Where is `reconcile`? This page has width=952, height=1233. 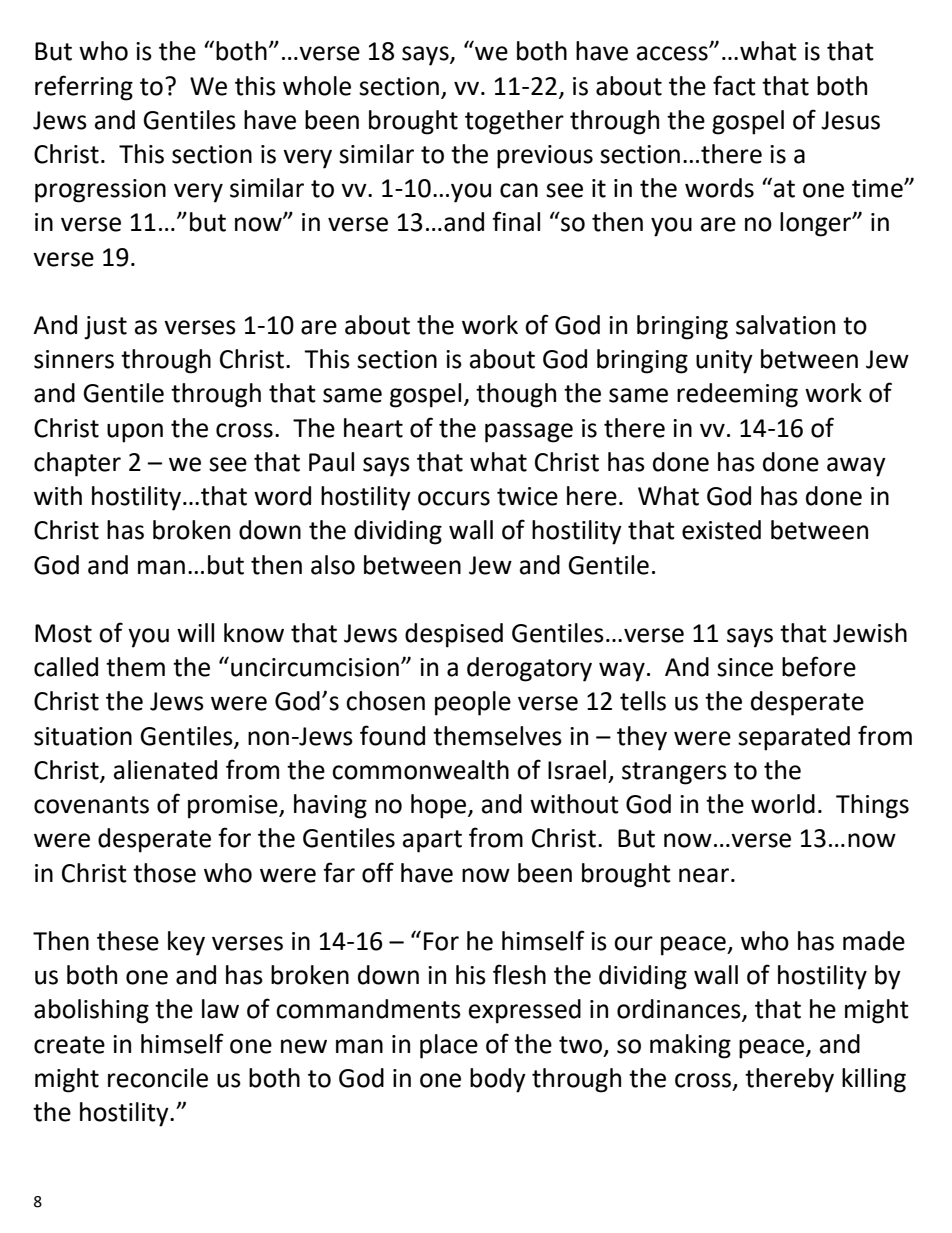 reconcile is located at coordinates (158, 1078).
